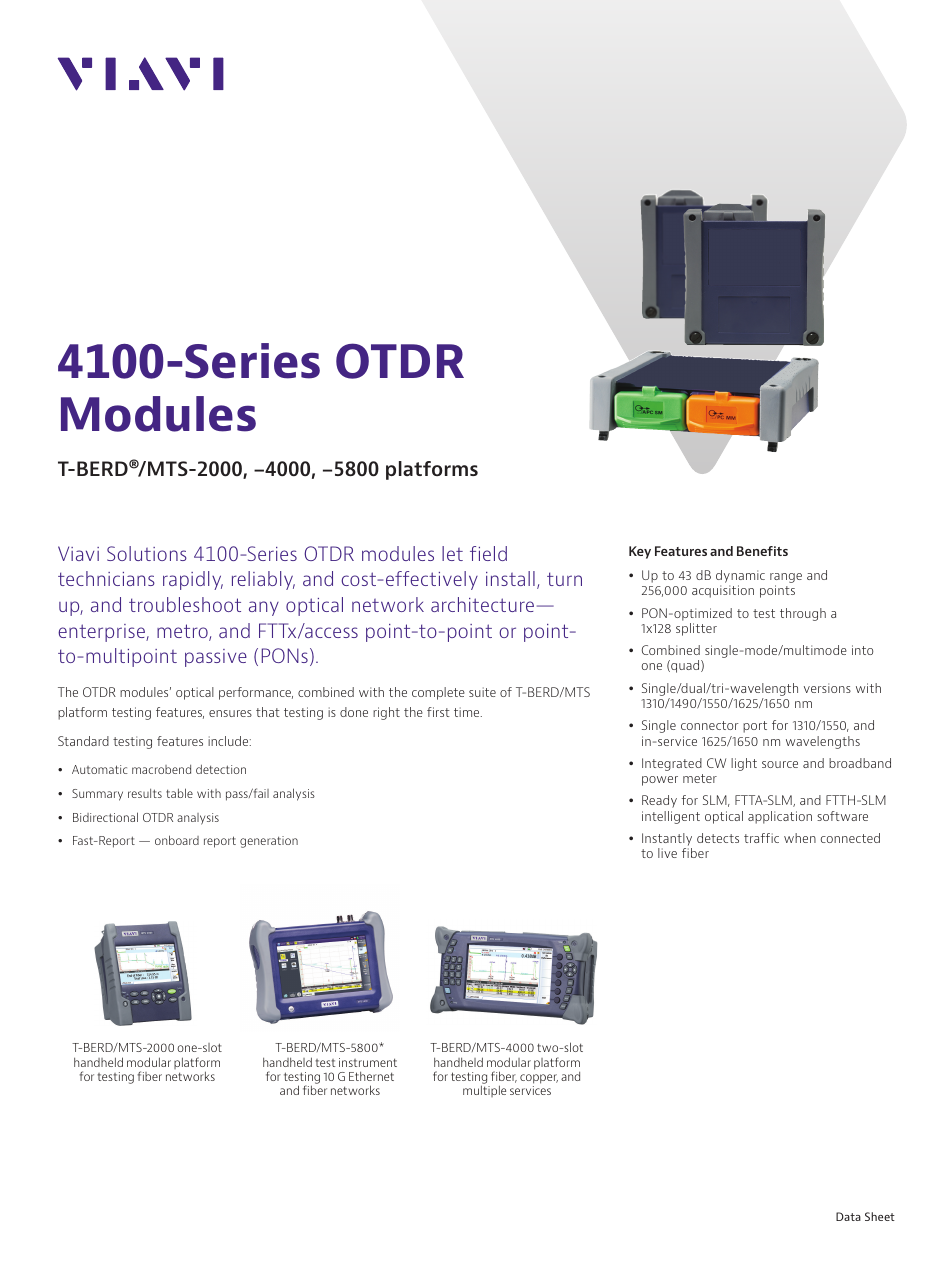 The height and width of the screenshot is (1270, 952). What do you see at coordinates (510, 578) in the screenshot?
I see `install` at bounding box center [510, 578].
